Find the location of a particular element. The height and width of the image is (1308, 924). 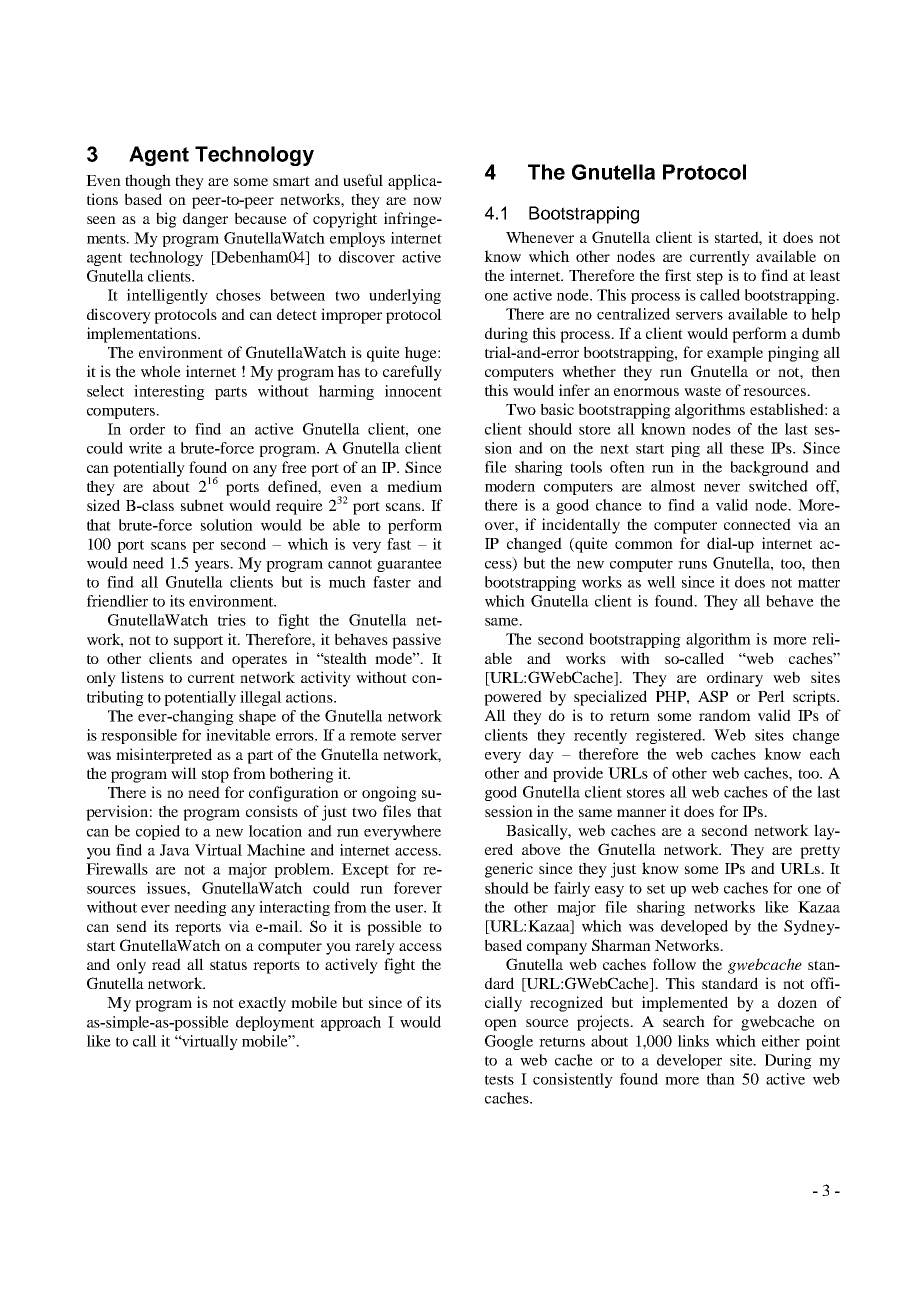

deployment is located at coordinates (275, 1023).
